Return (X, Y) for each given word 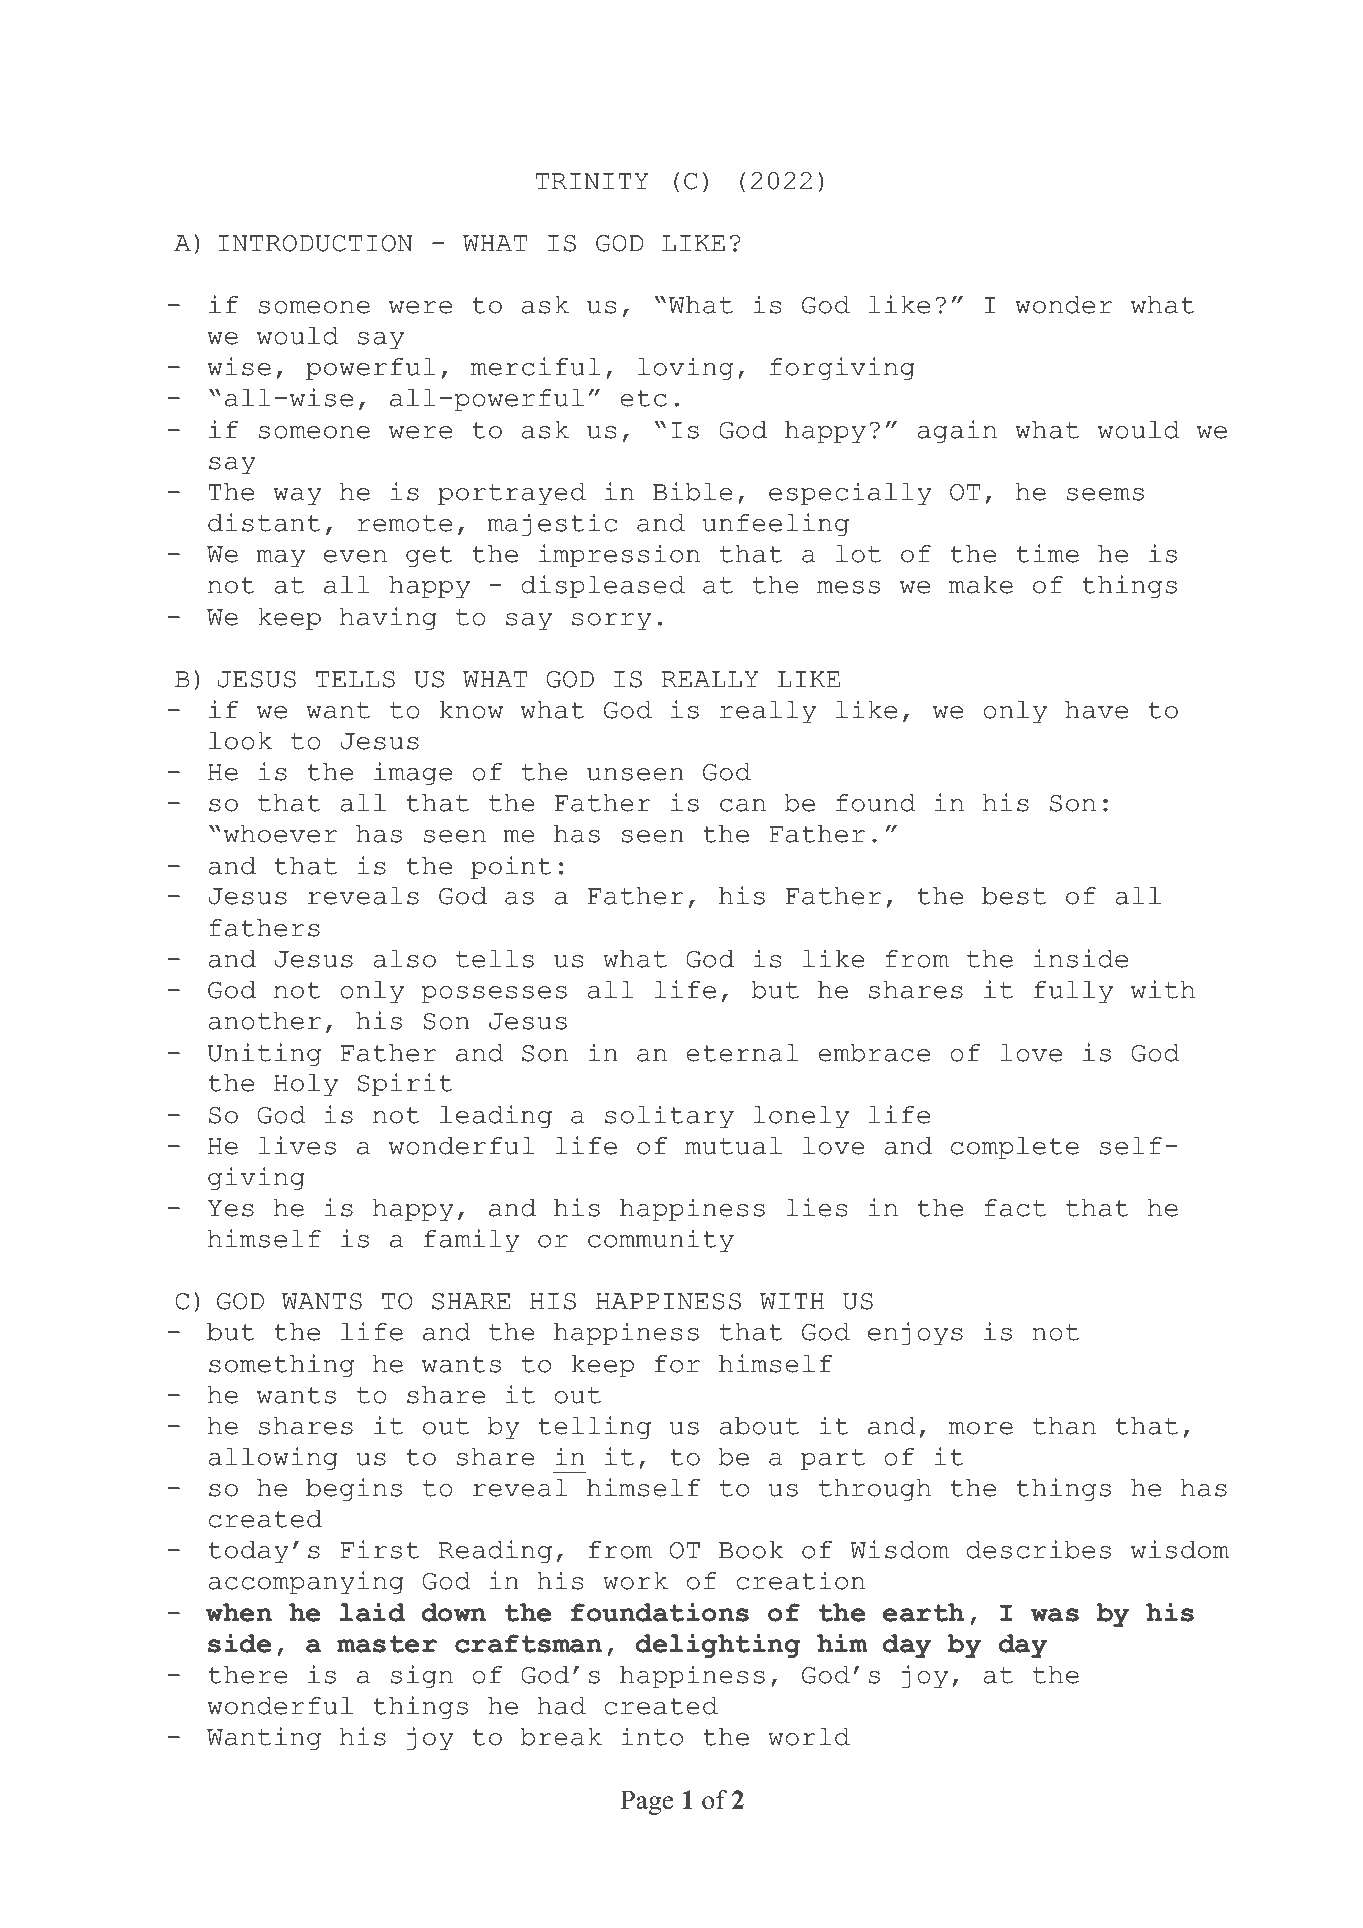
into (652, 1736)
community (661, 1240)
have (1096, 710)
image (413, 773)
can (743, 805)
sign (422, 1676)
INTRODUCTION (315, 243)
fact (1015, 1208)
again (957, 431)
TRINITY (592, 181)
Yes (231, 1208)
